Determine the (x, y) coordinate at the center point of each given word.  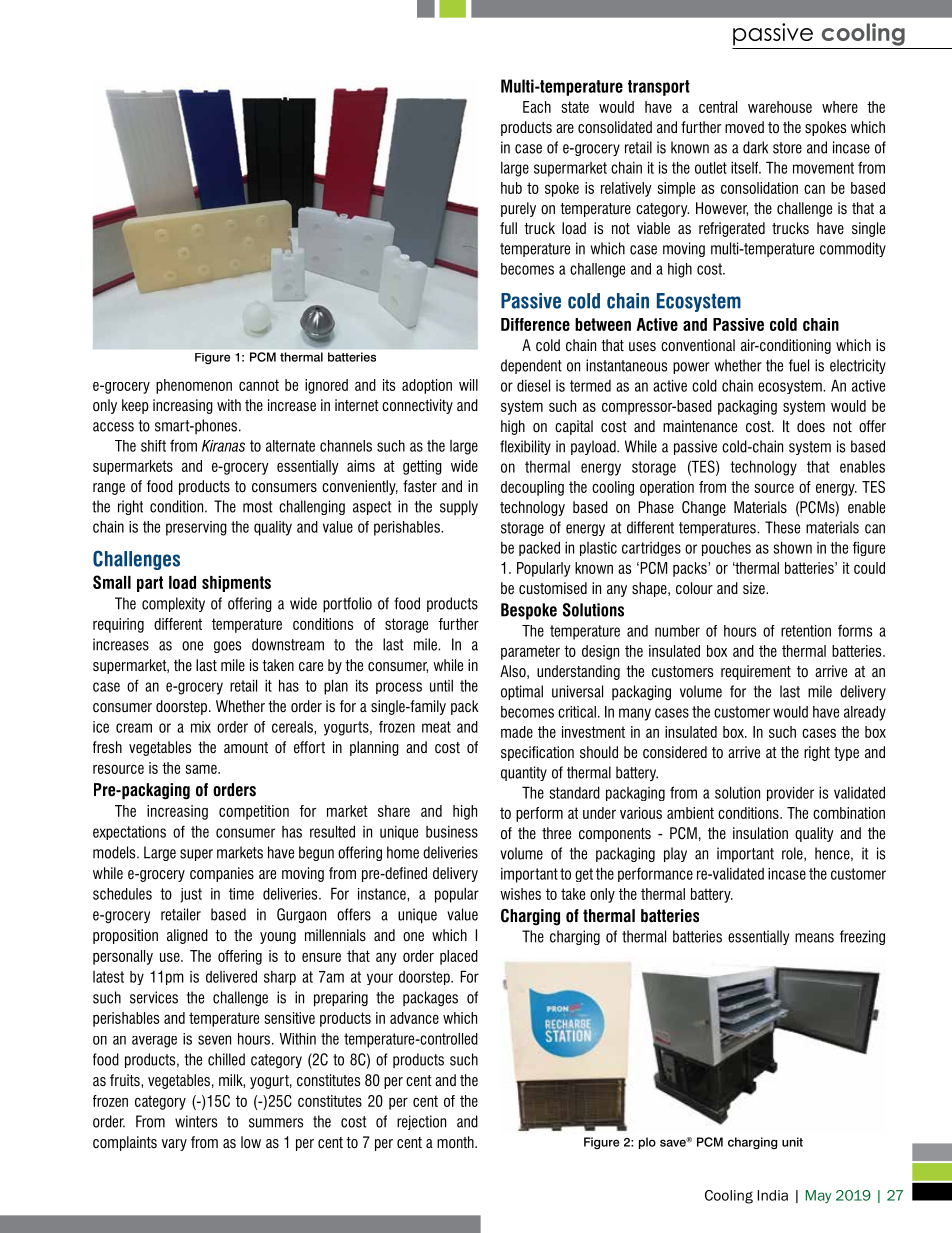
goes (227, 647)
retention (806, 631)
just (191, 895)
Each (537, 107)
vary (174, 1145)
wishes (520, 894)
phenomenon (194, 386)
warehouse (780, 107)
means (814, 938)
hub (511, 188)
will (468, 385)
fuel (799, 365)
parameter (530, 652)
